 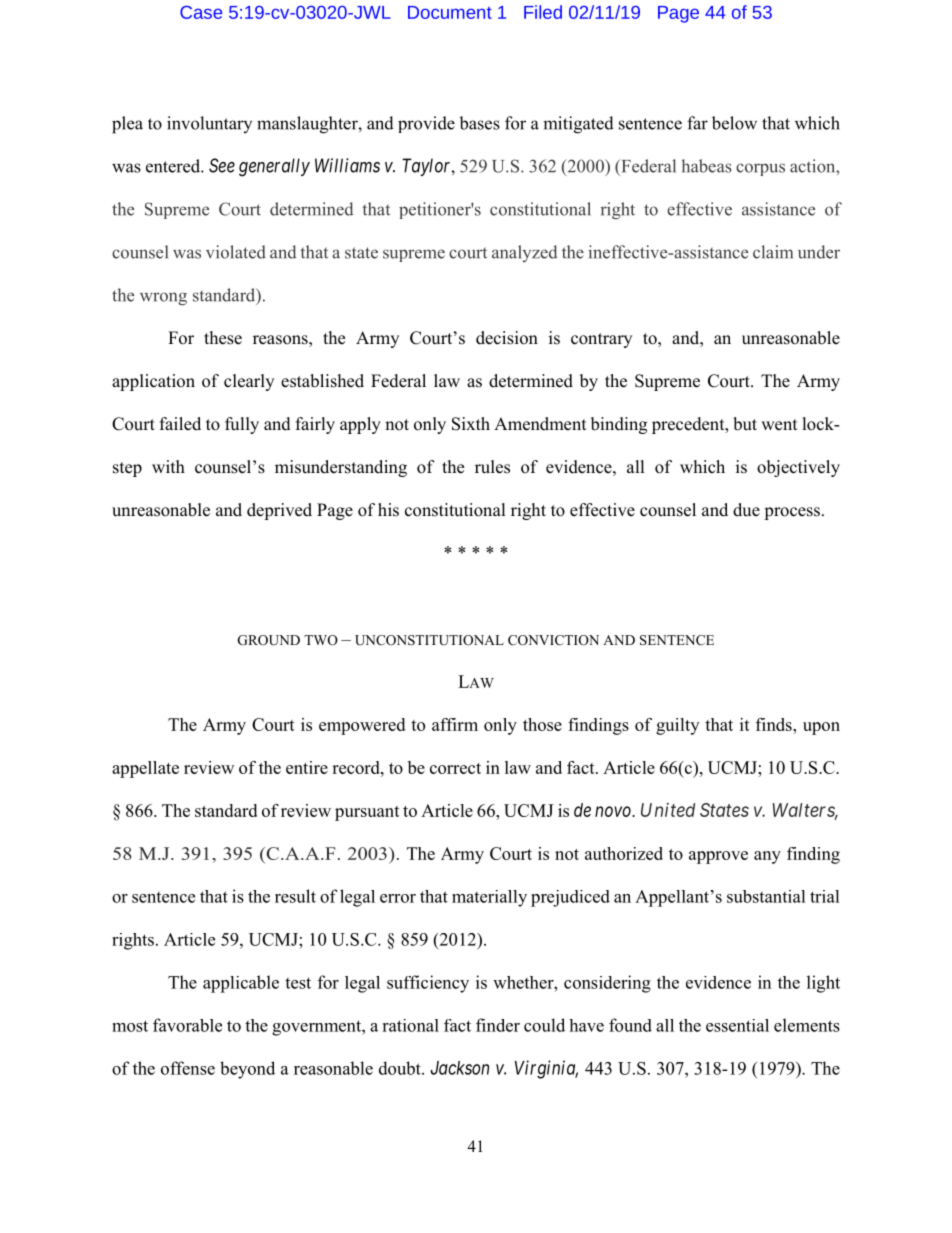 I want to click on decision, so click(x=507, y=338).
